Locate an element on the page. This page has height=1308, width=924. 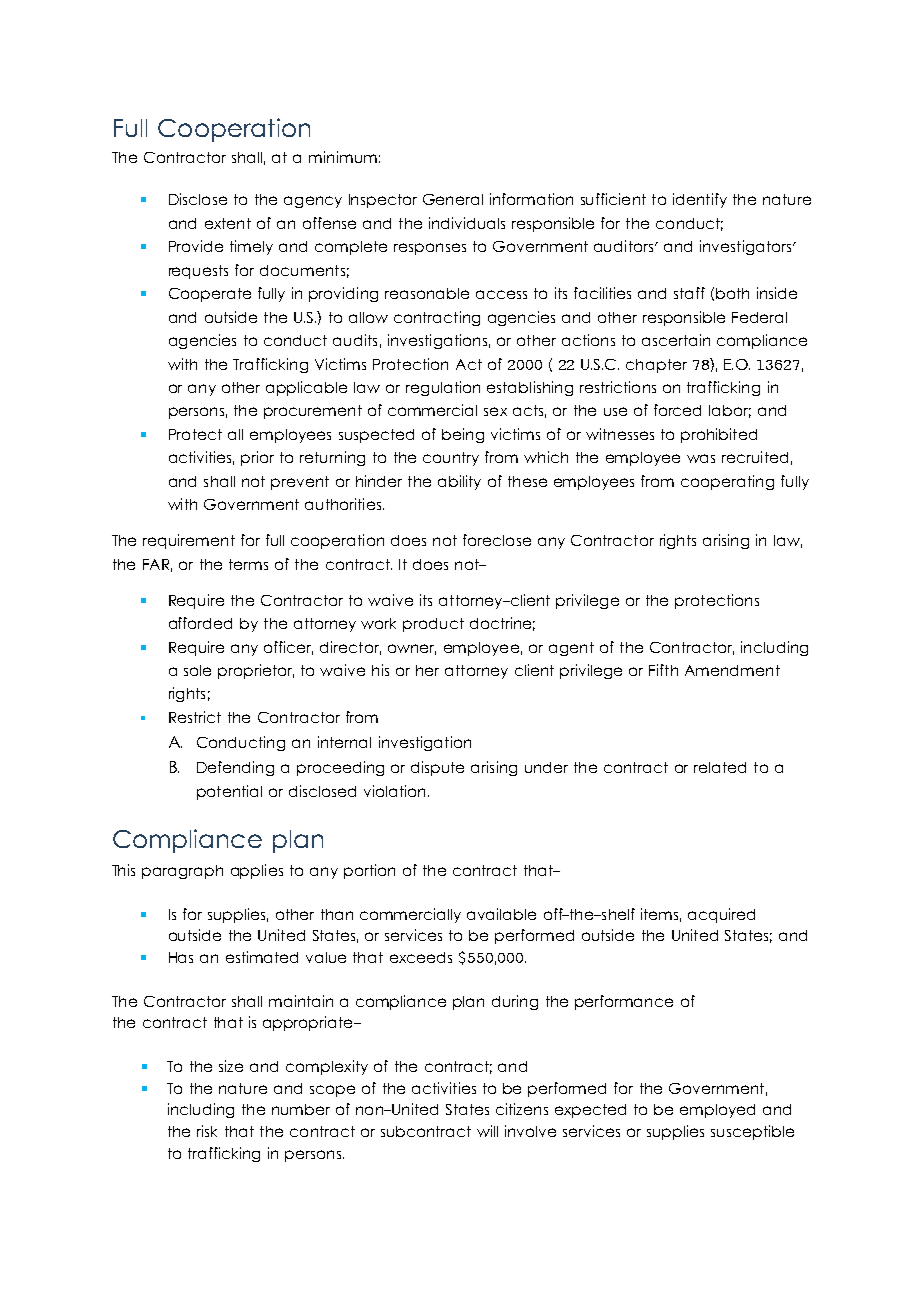
risk is located at coordinates (207, 1131).
